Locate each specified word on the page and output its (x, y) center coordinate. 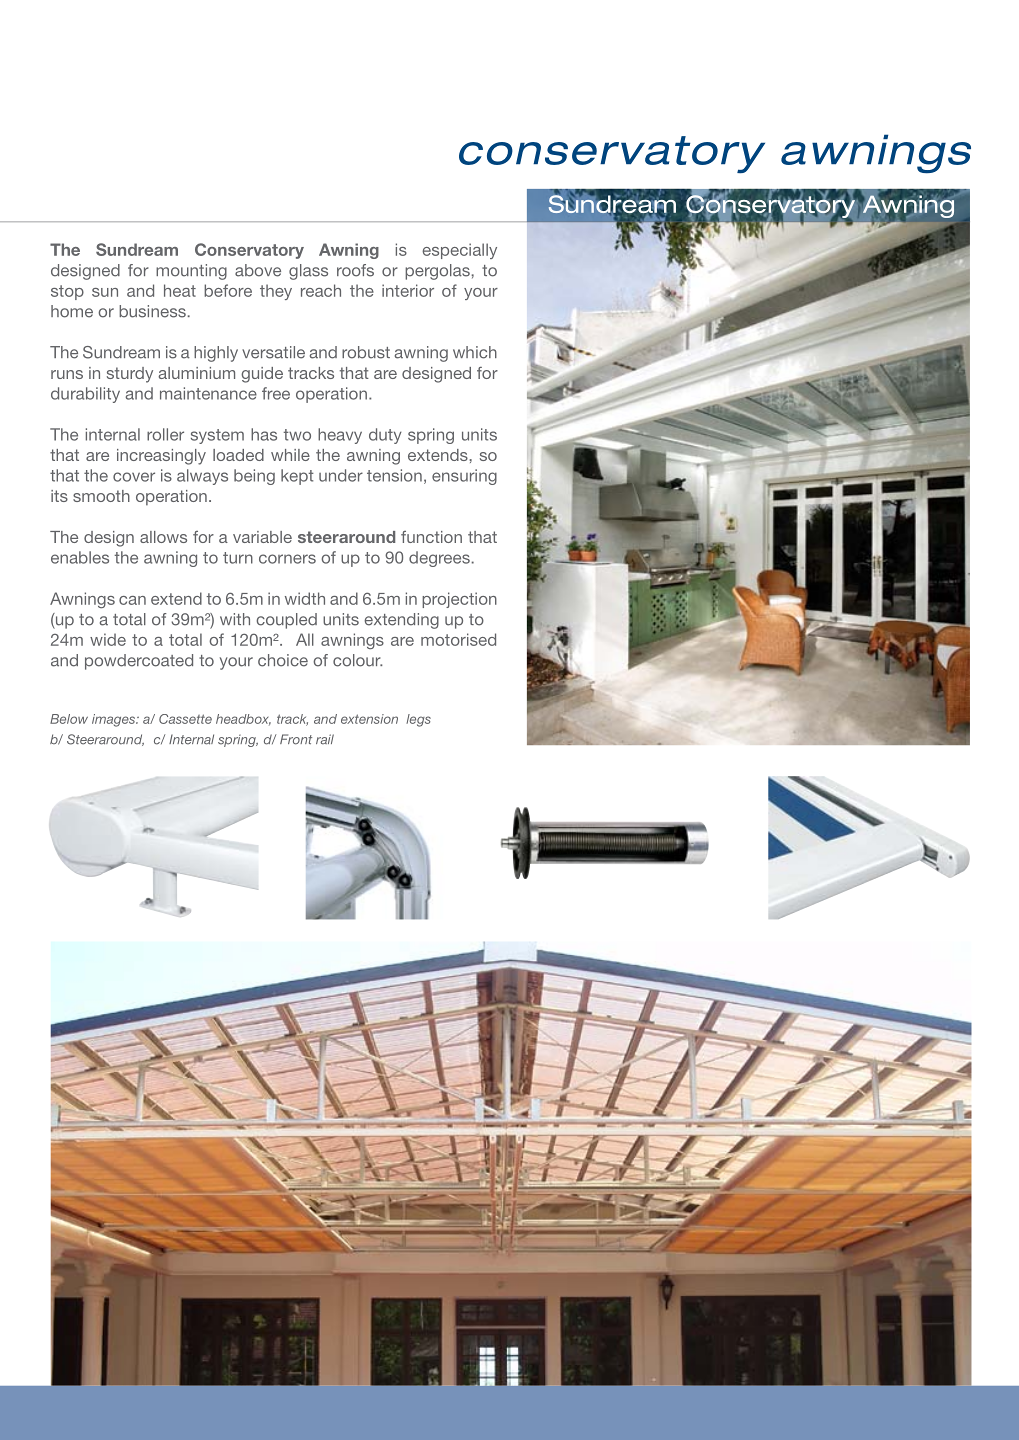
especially (459, 251)
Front (296, 739)
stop (67, 292)
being (254, 477)
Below (69, 719)
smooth (101, 496)
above (258, 270)
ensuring (464, 477)
